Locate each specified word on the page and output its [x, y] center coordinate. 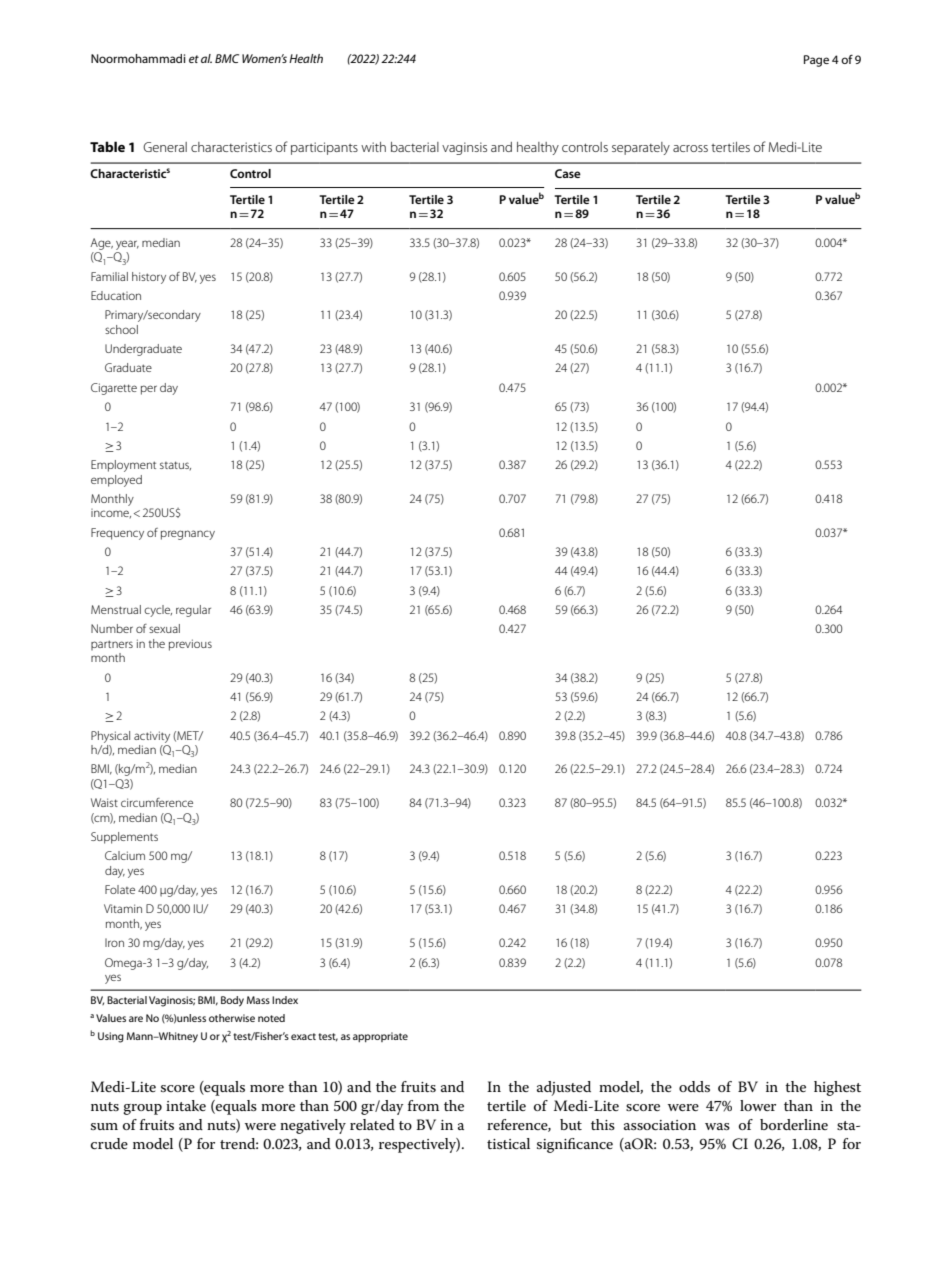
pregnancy [188, 535]
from [423, 1105]
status [175, 465]
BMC [227, 58]
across [690, 148]
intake [186, 1105]
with [373, 147]
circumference [157, 802]
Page [816, 61]
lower [758, 1105]
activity [152, 737]
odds [694, 1086]
